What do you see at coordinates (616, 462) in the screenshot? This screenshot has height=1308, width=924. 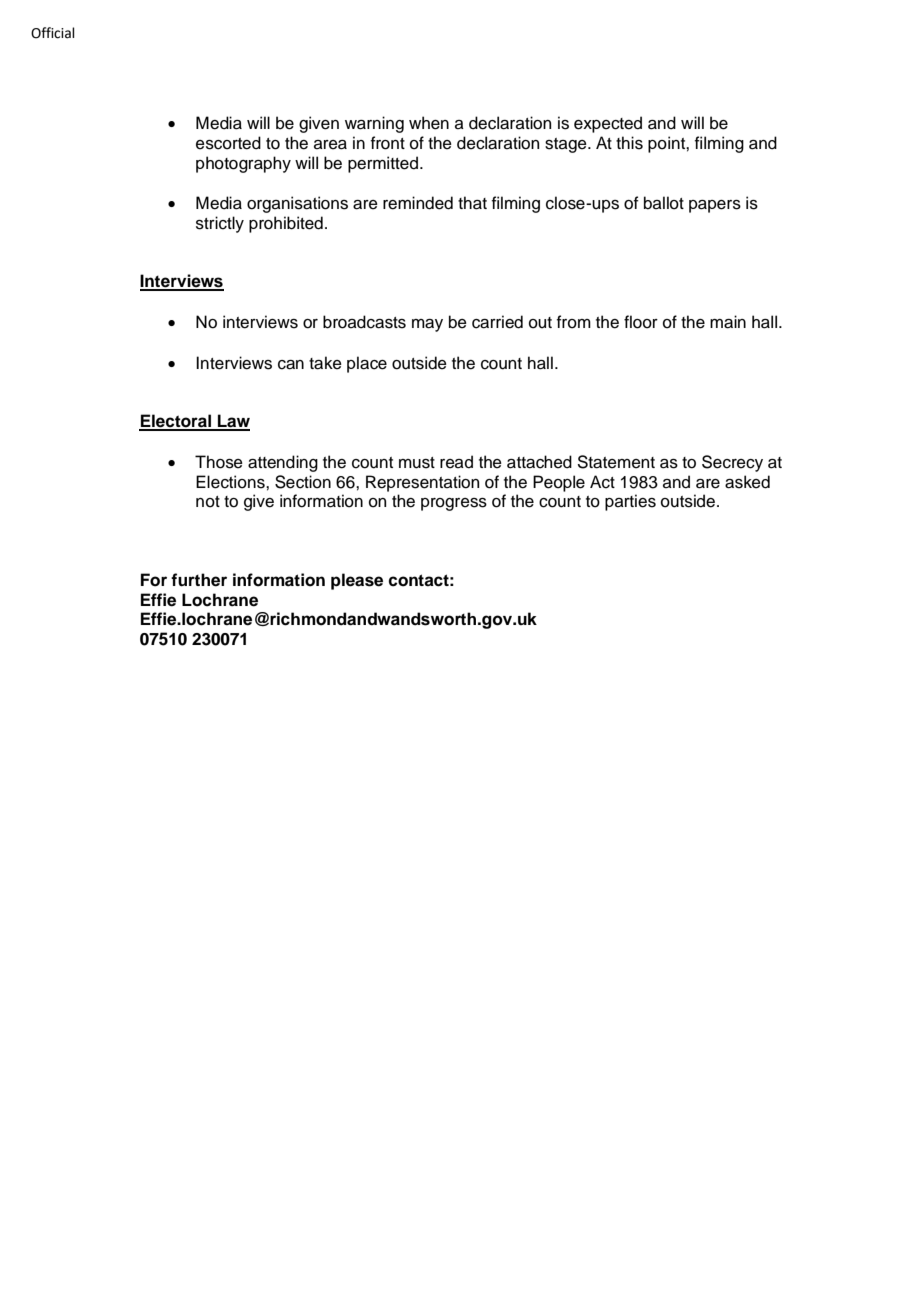 I see `Statement` at bounding box center [616, 462].
